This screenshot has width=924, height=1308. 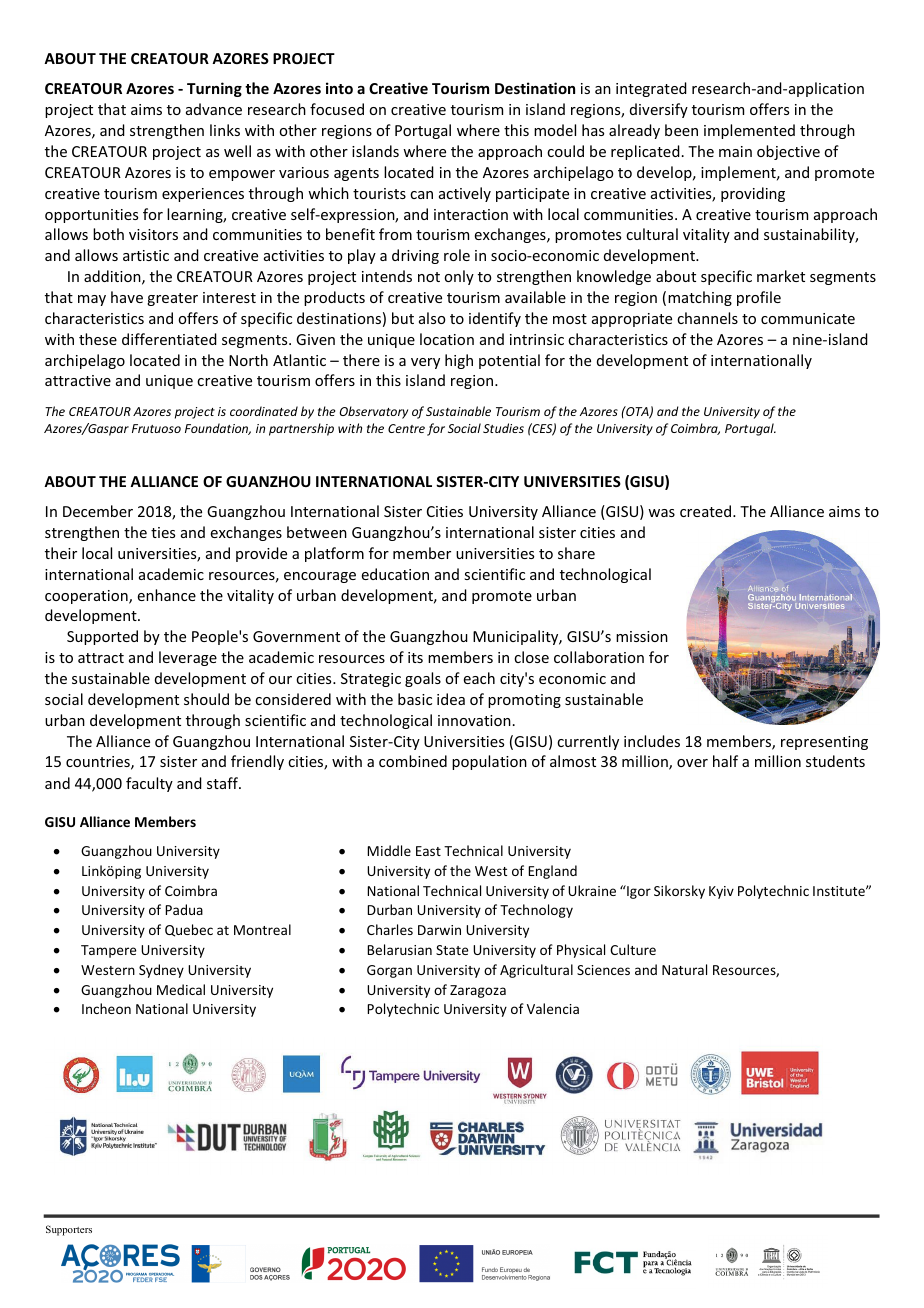 I want to click on actively, so click(x=465, y=194).
